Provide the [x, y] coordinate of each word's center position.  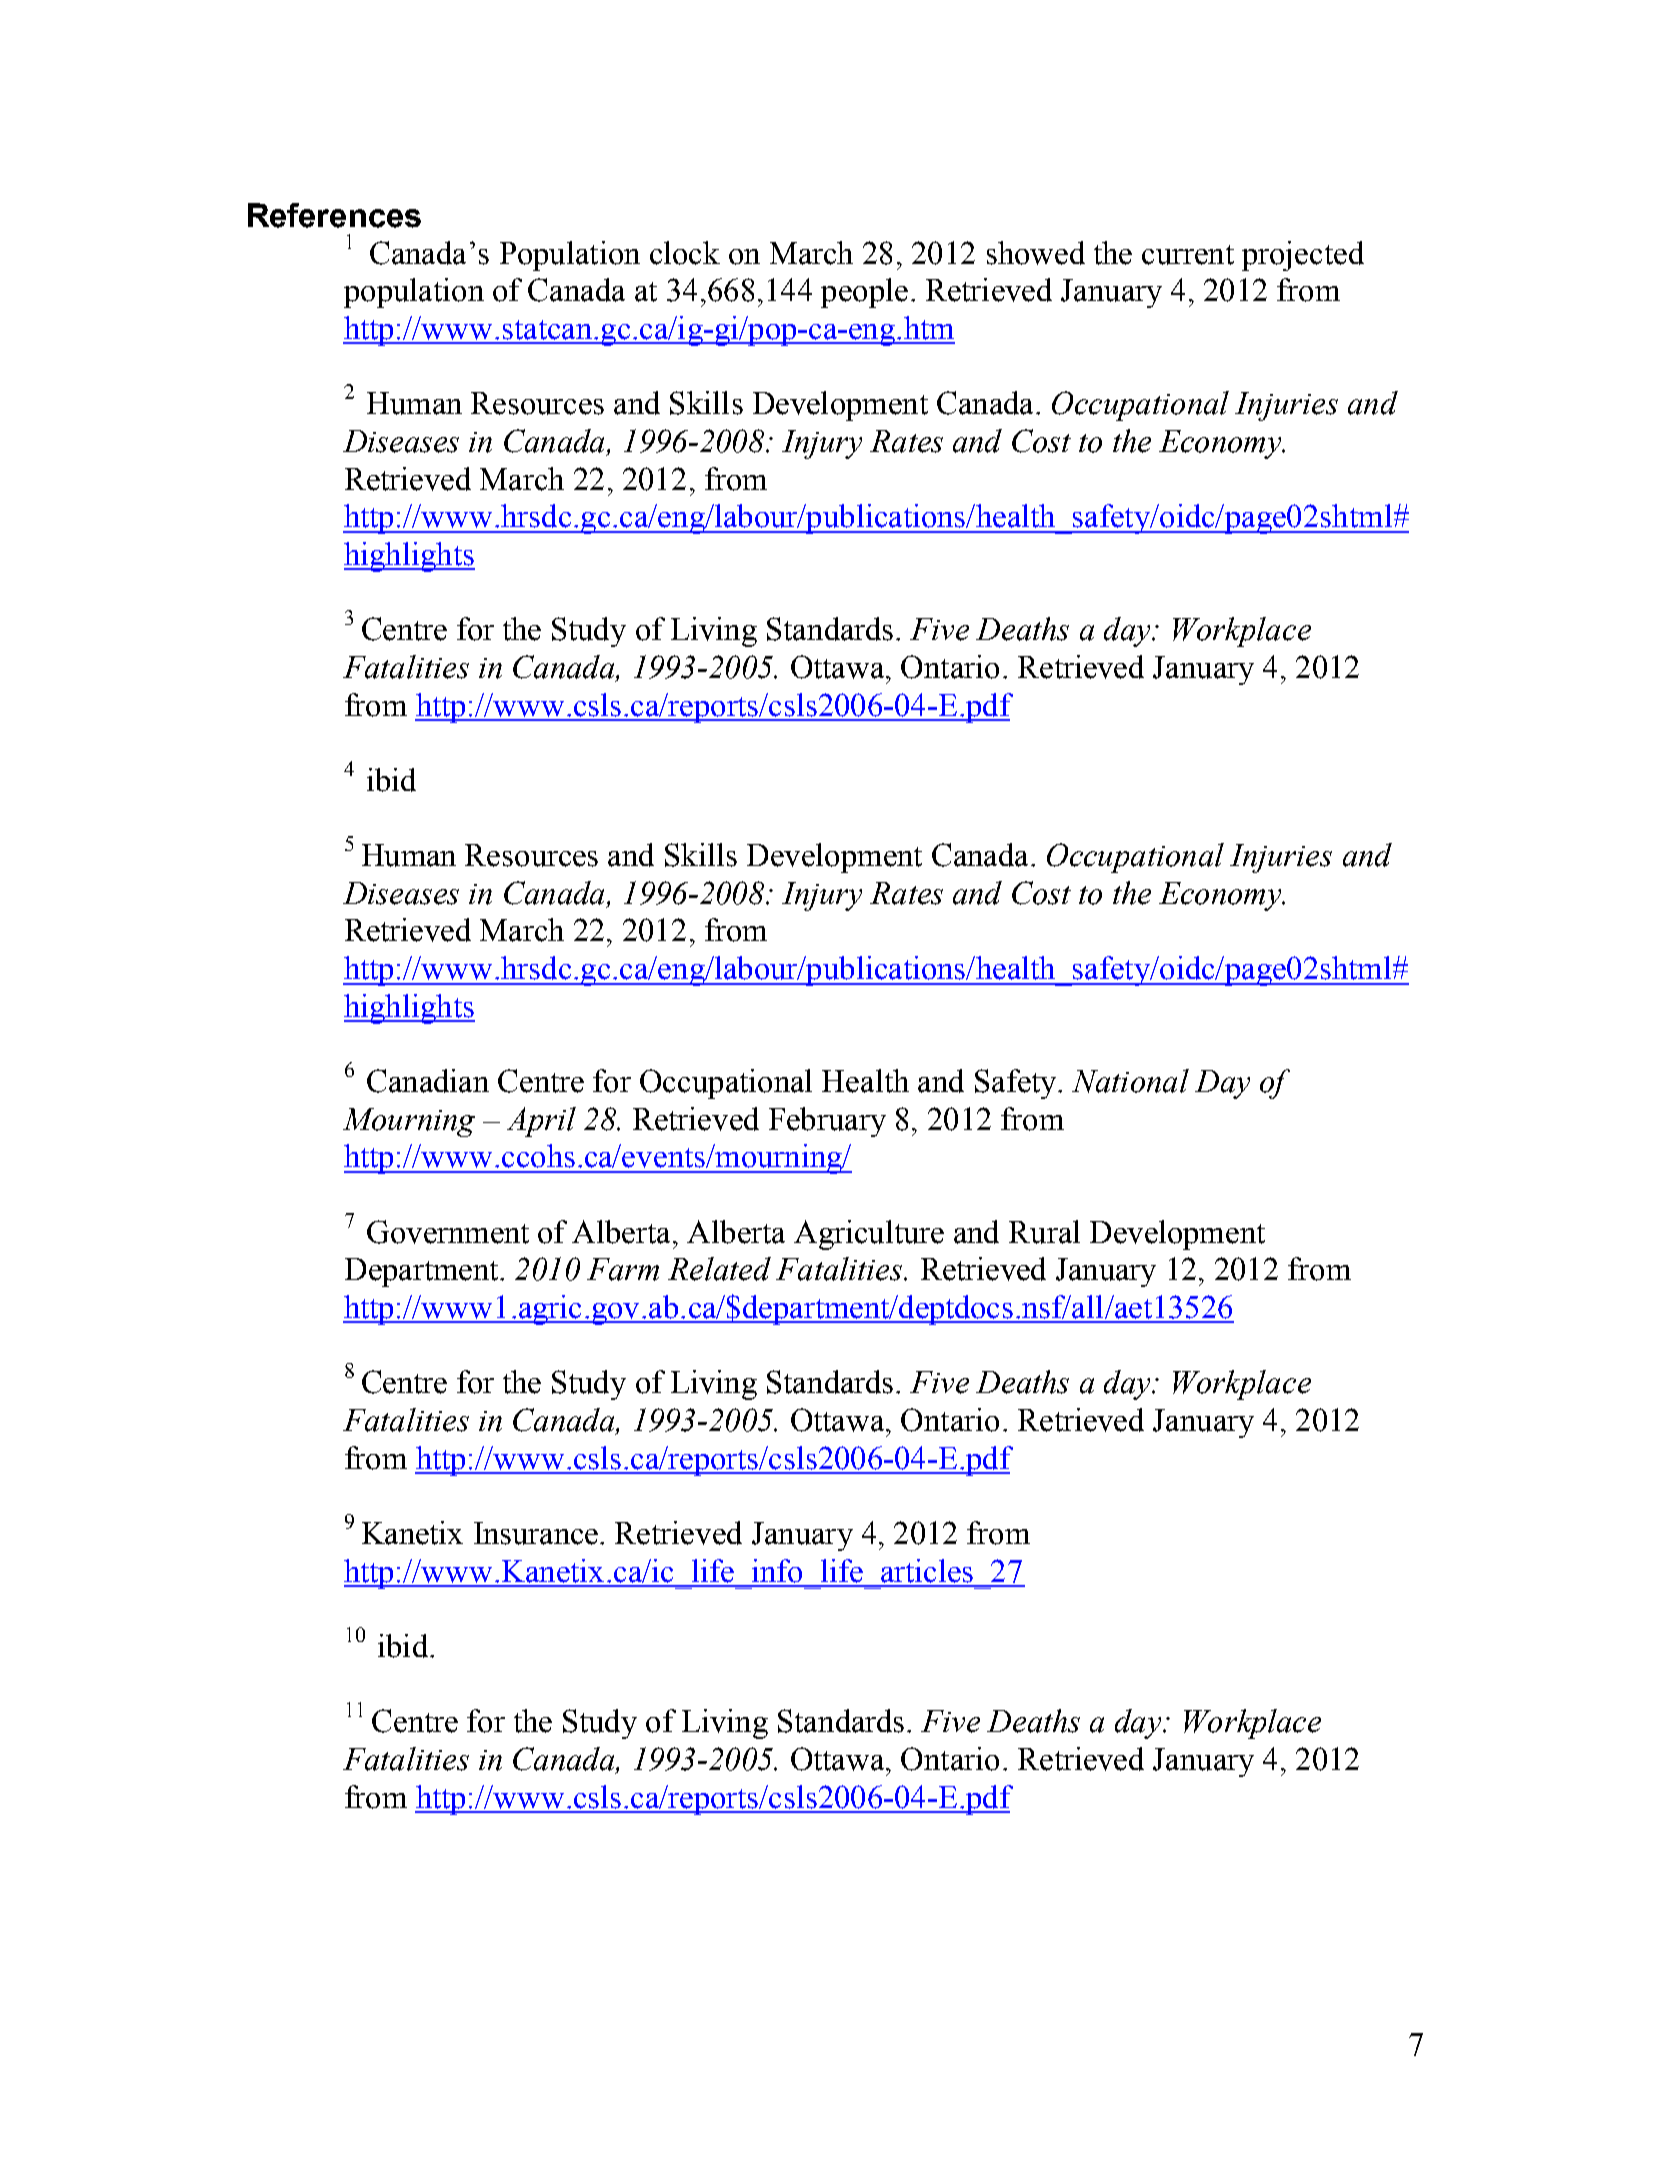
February [827, 1122]
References [334, 215]
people [864, 293]
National [1130, 1081]
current [1188, 255]
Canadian [428, 1081]
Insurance [537, 1533]
